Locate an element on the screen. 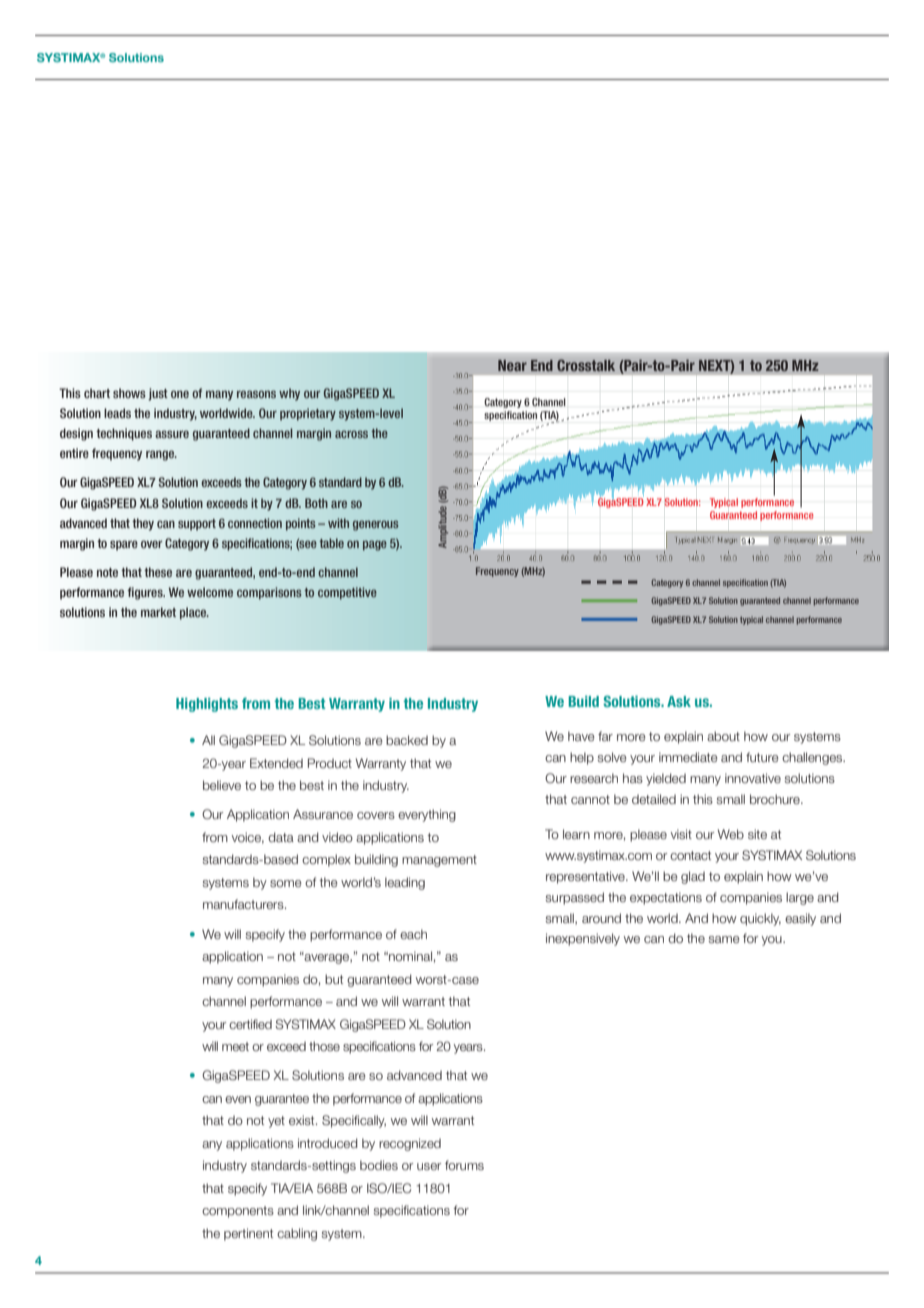 The width and height of the screenshot is (924, 1308). just is located at coordinates (158, 394).
